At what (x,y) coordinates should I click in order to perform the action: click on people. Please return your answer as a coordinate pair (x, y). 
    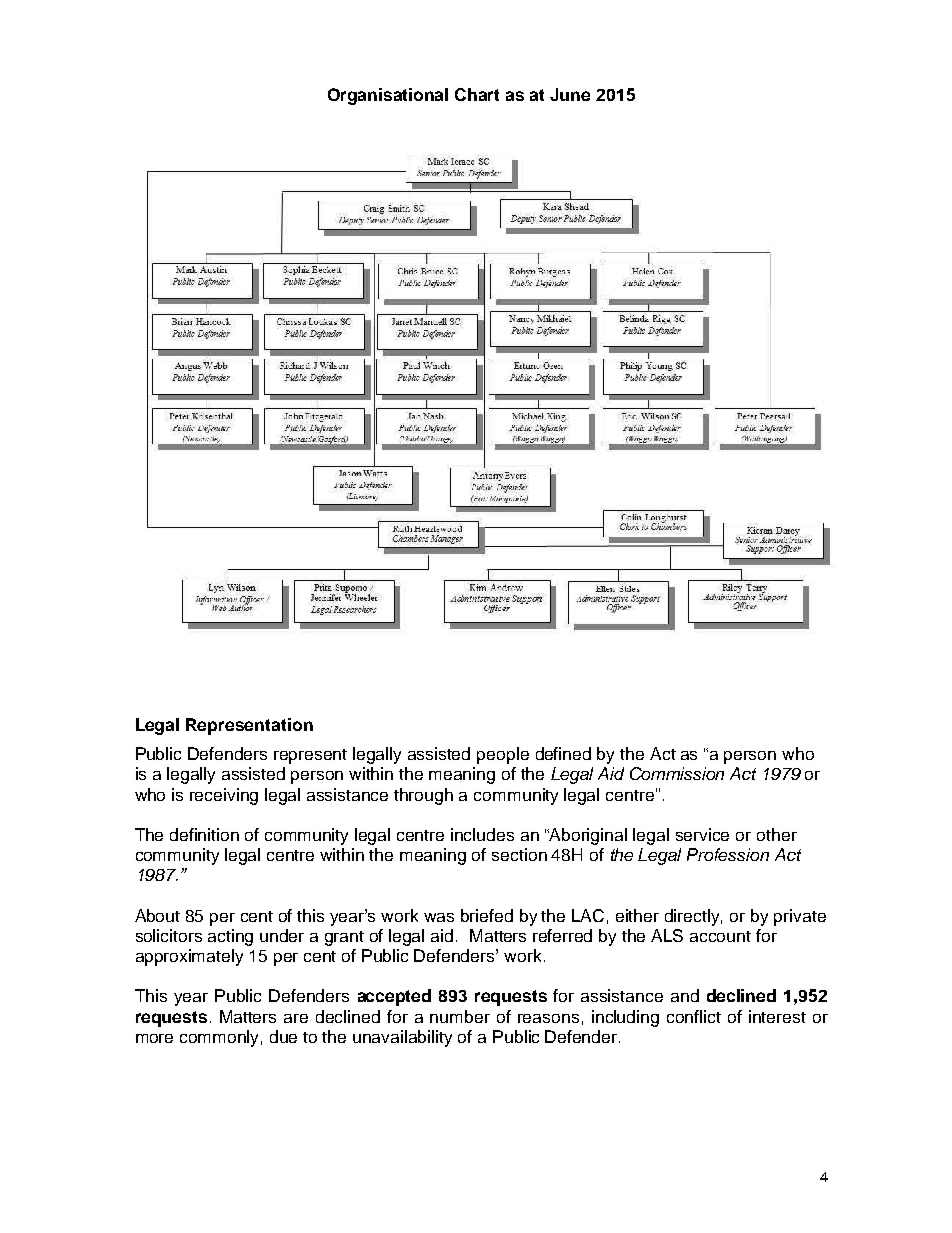
    Looking at the image, I should click on (503, 755).
